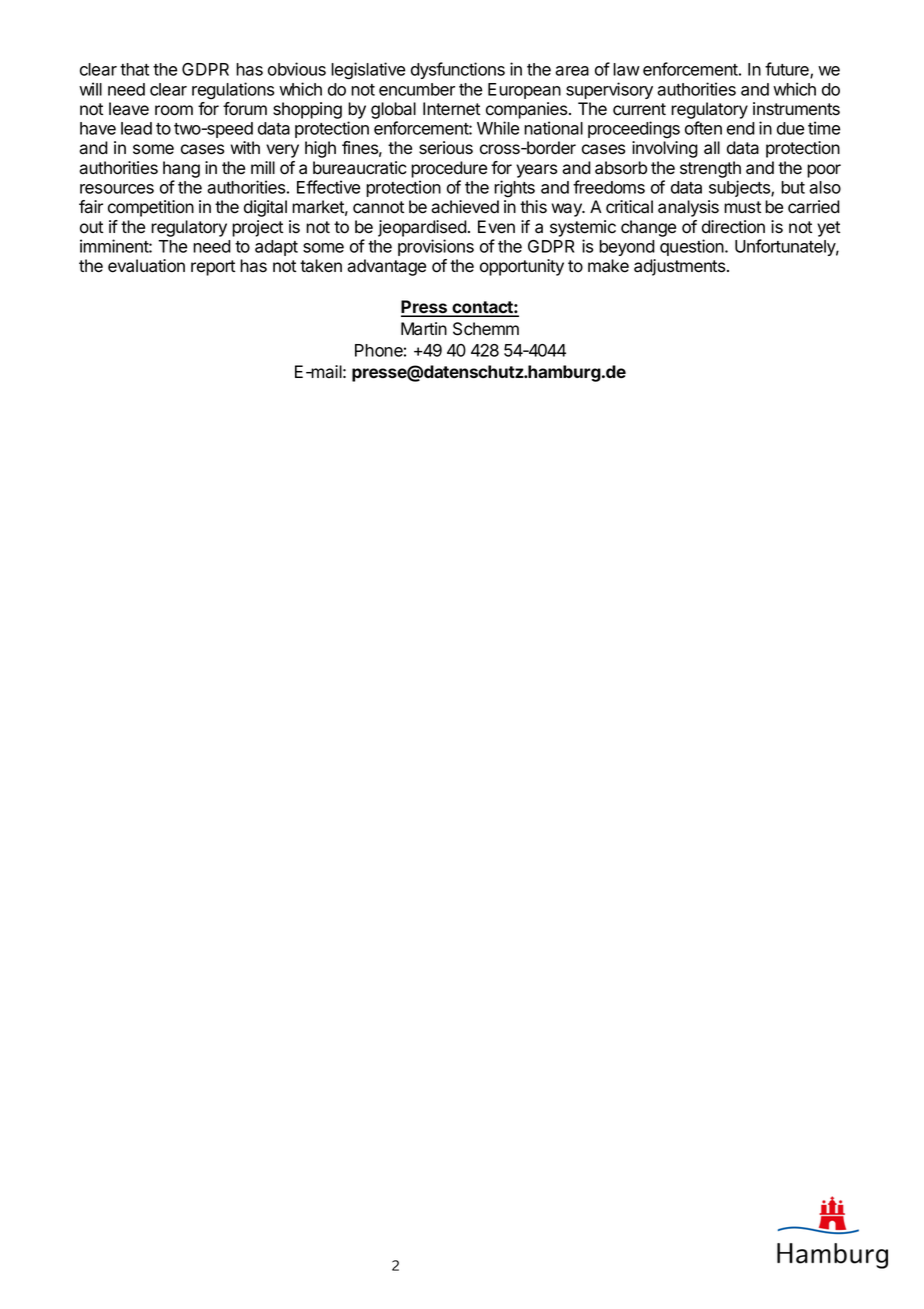 The width and height of the screenshot is (924, 1309). What do you see at coordinates (134, 69) in the screenshot?
I see `that` at bounding box center [134, 69].
